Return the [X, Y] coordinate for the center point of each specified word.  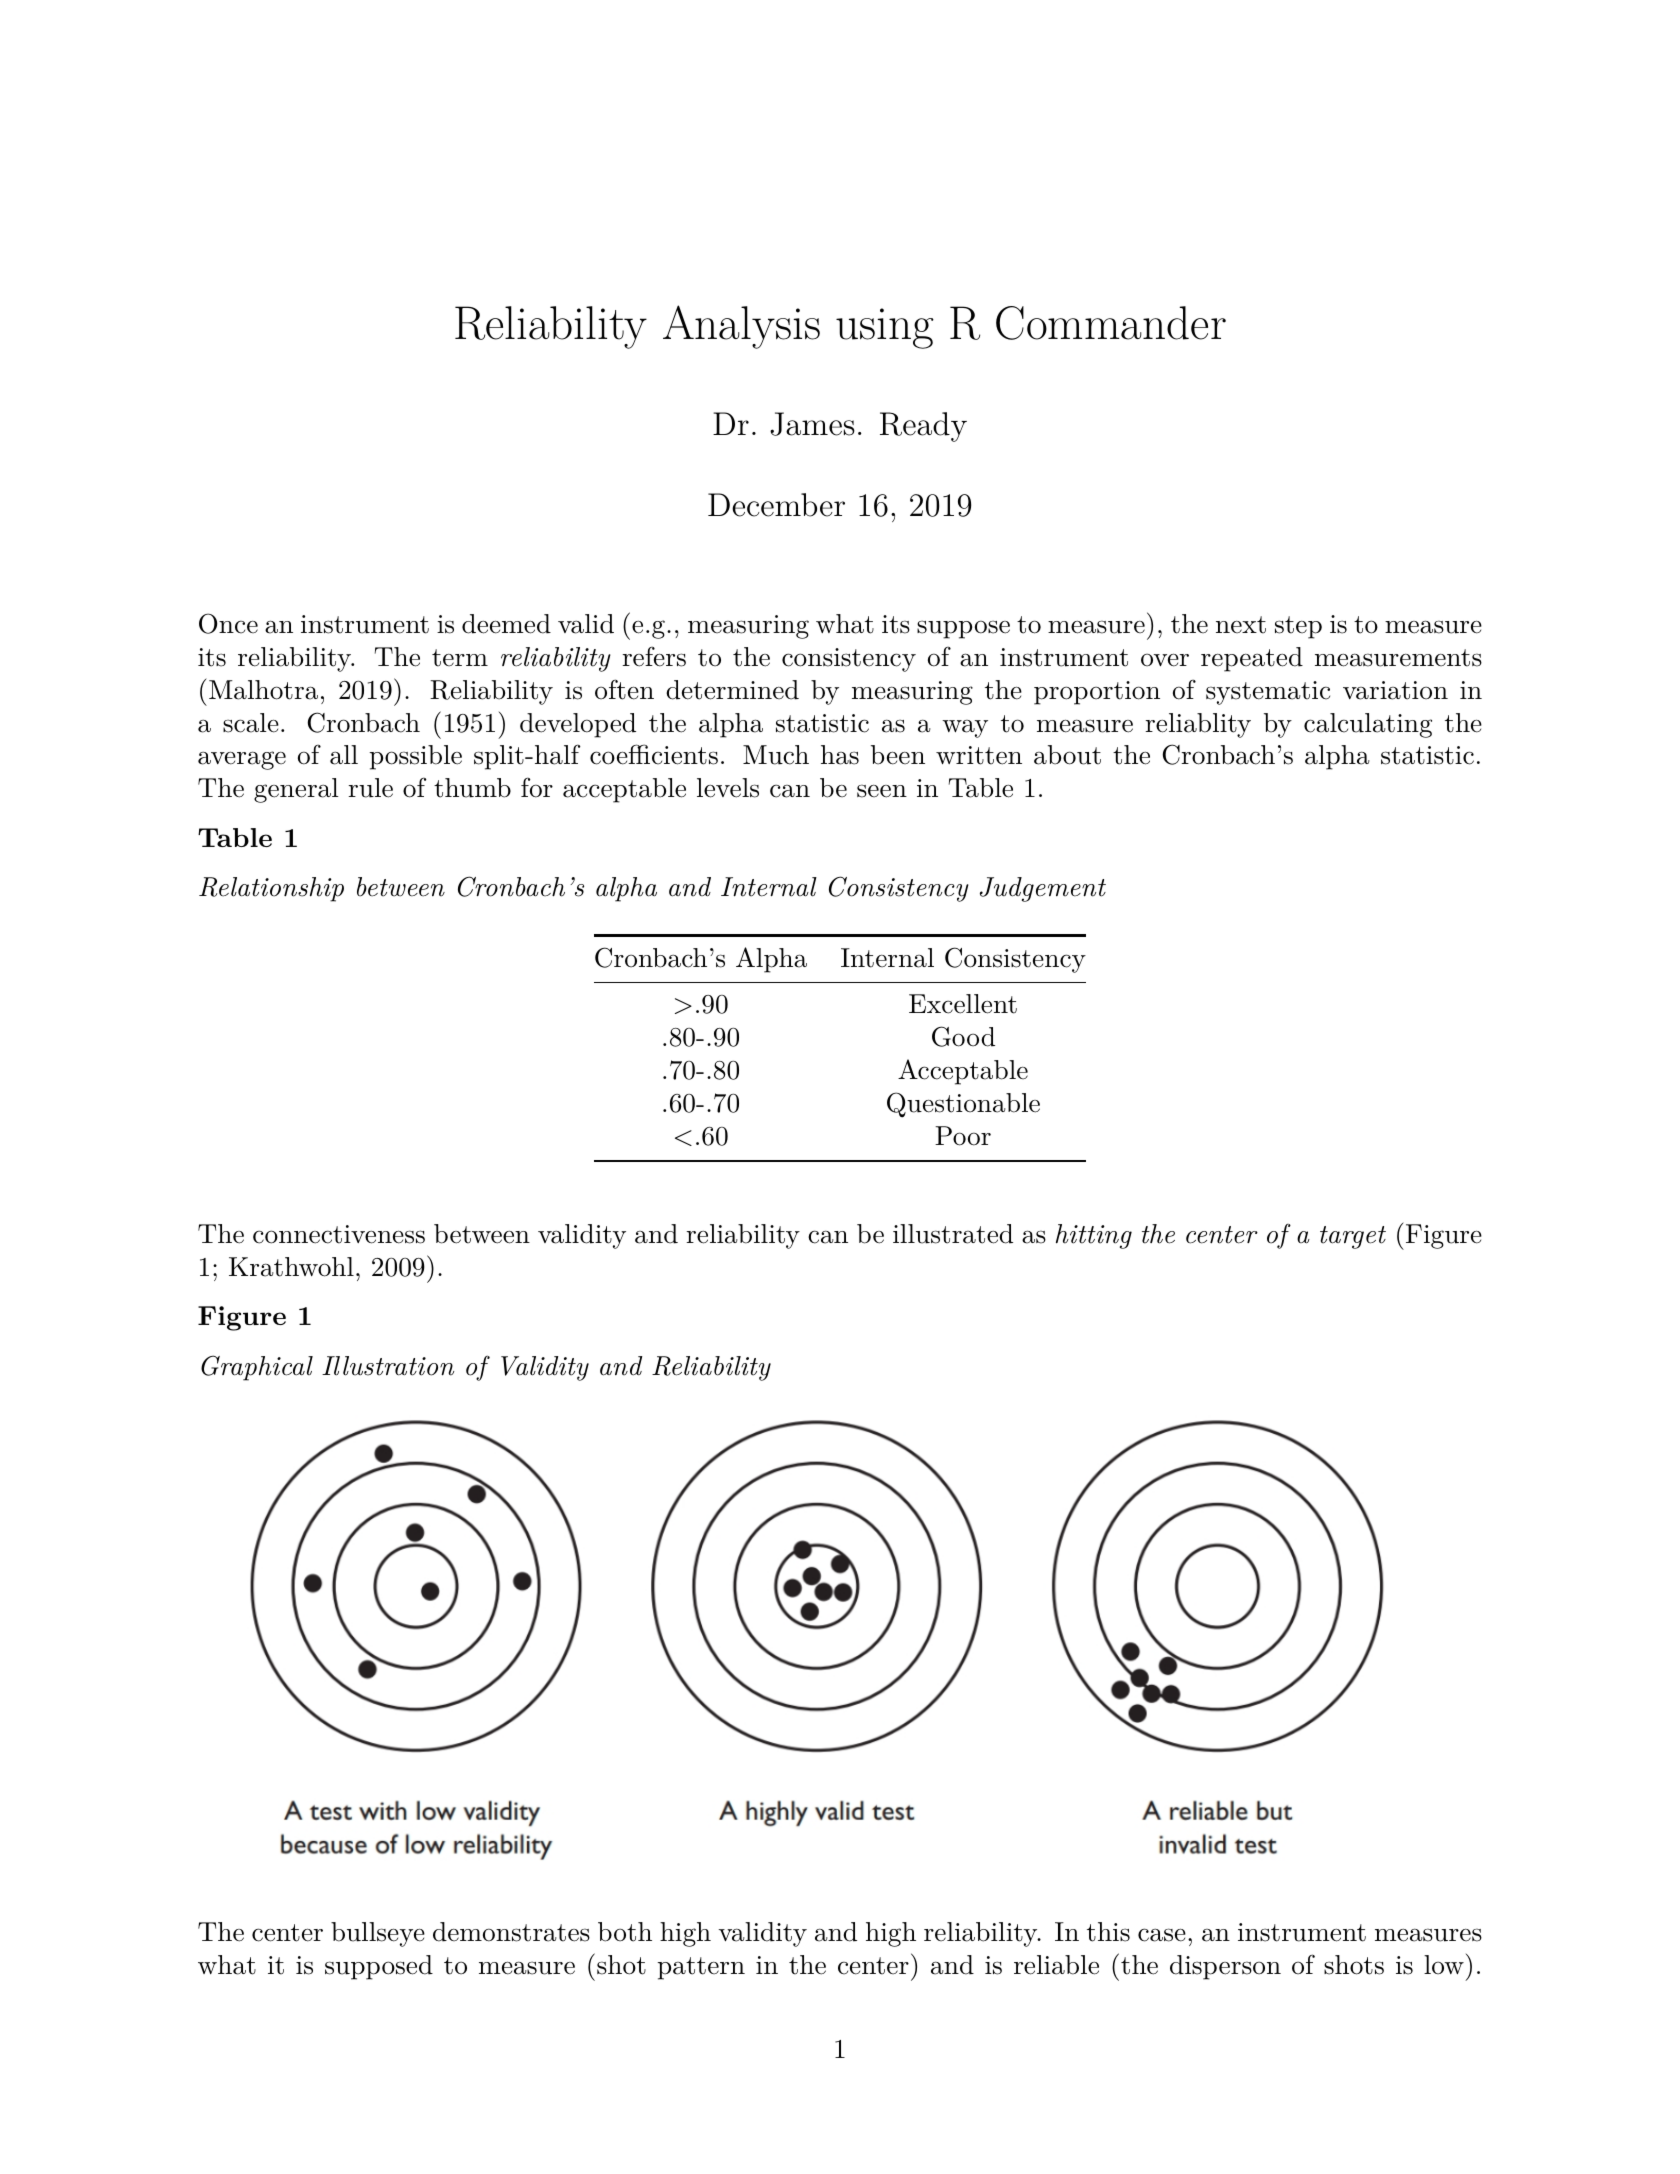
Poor [963, 1136]
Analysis [741, 327]
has [840, 755]
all [344, 755]
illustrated [953, 1234]
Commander [1111, 323]
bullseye [378, 1934]
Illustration [388, 1366]
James [812, 424]
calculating [1368, 725]
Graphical [257, 1368]
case [1162, 1935]
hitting [1094, 1236]
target [1353, 1237]
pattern [701, 1968]
